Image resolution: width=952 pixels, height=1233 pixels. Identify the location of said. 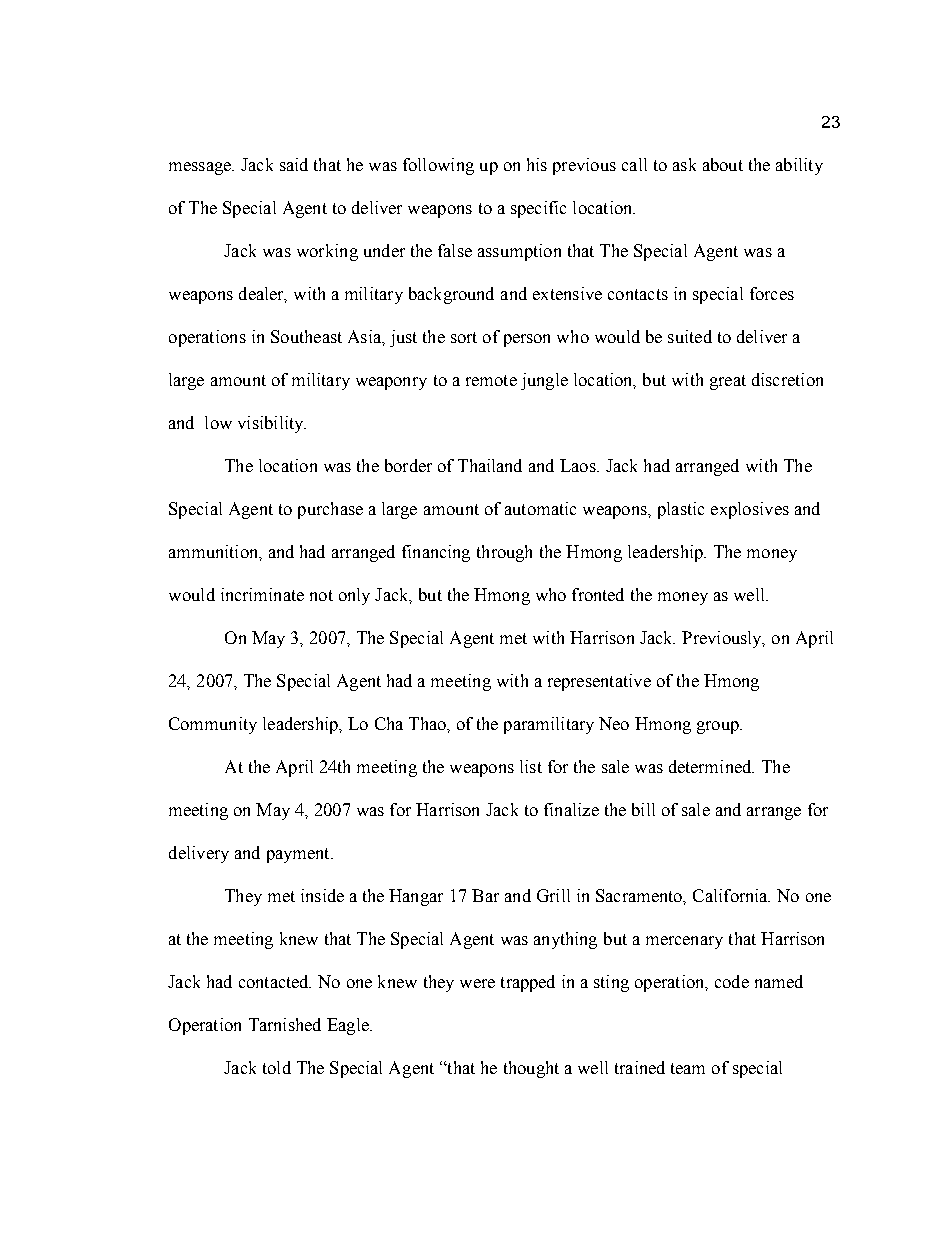
(294, 164).
